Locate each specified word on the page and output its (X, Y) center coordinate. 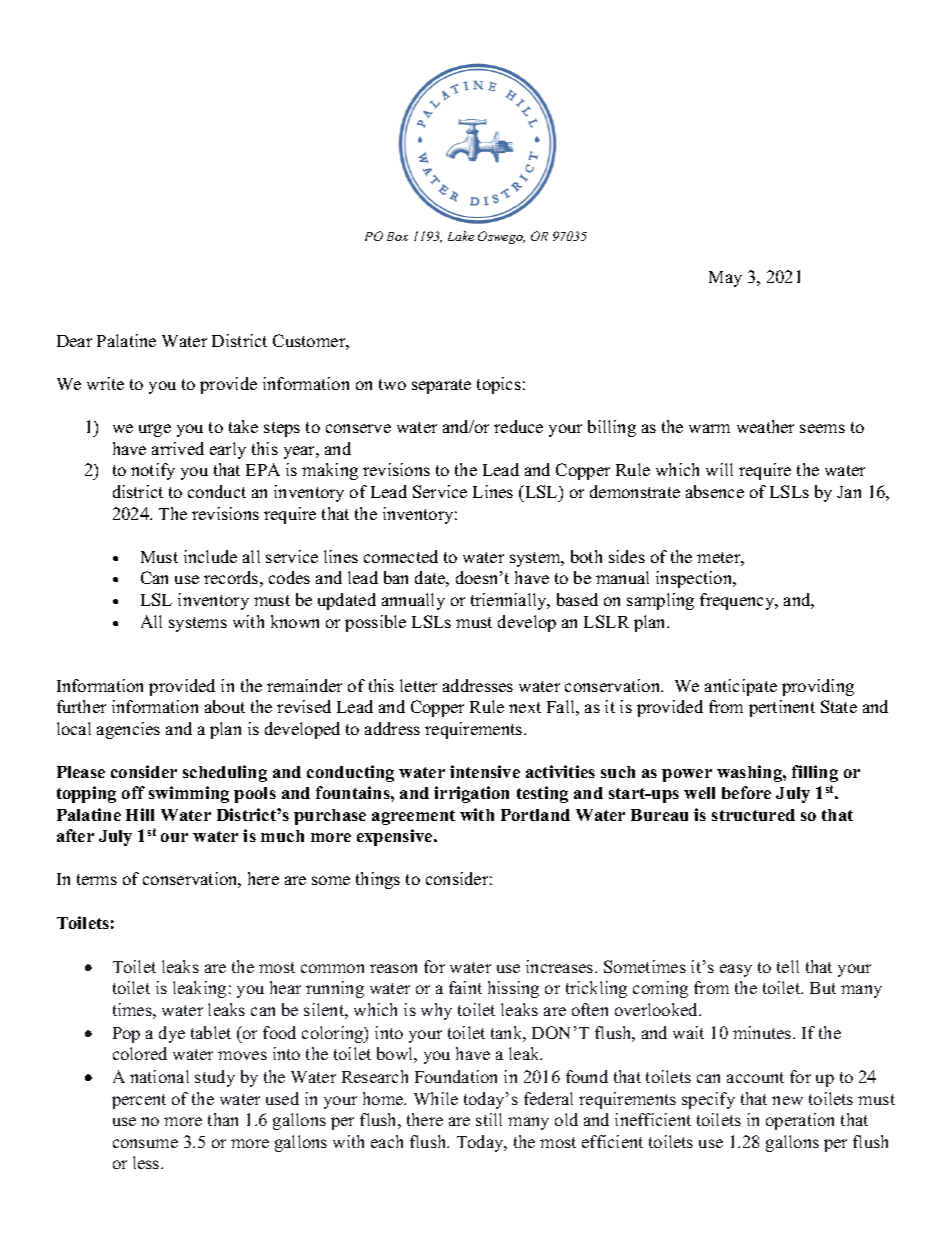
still (489, 1119)
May (725, 279)
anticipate (741, 687)
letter (418, 685)
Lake (461, 236)
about (225, 706)
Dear (74, 341)
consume (145, 1143)
